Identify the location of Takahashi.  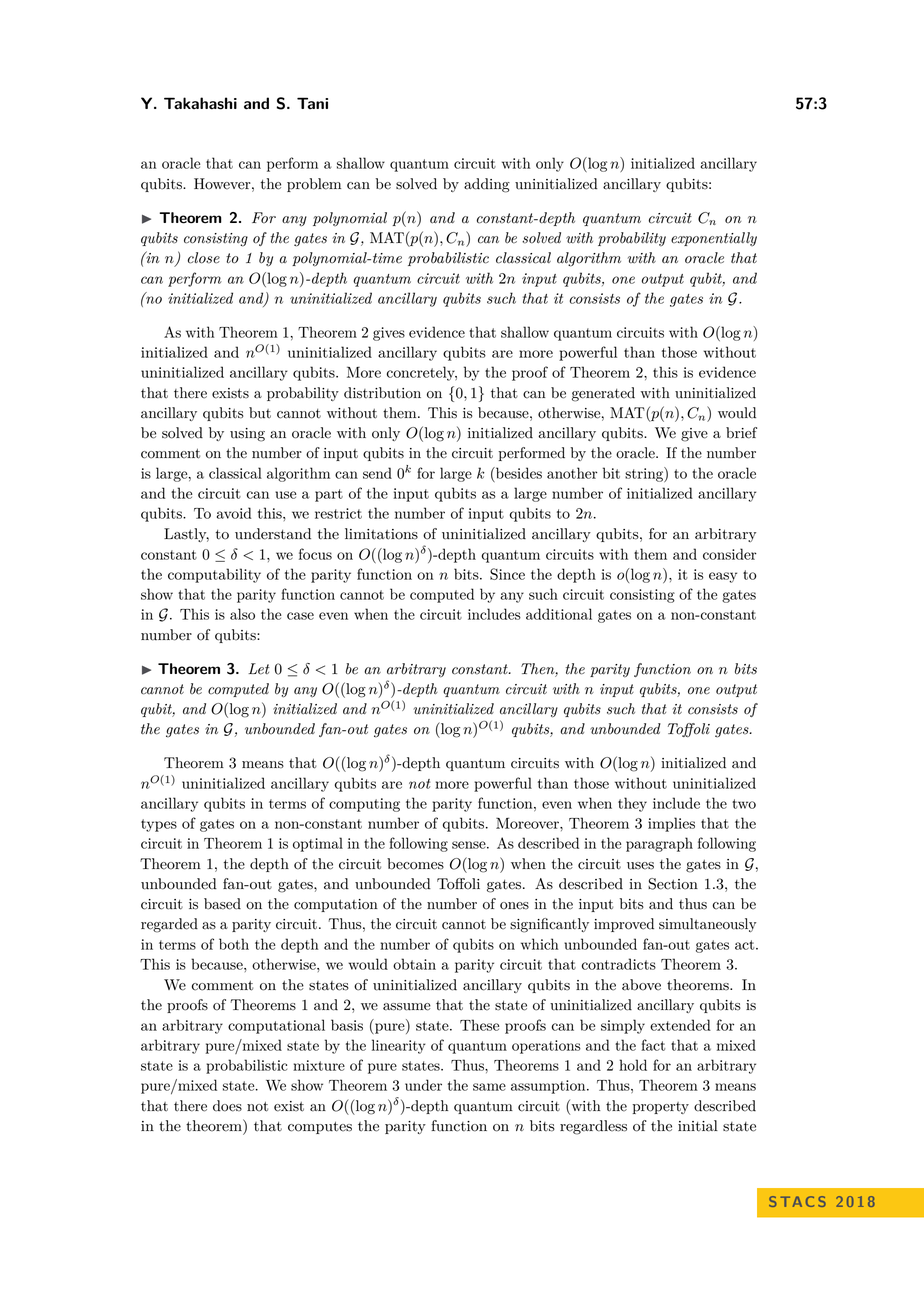
(200, 103).
